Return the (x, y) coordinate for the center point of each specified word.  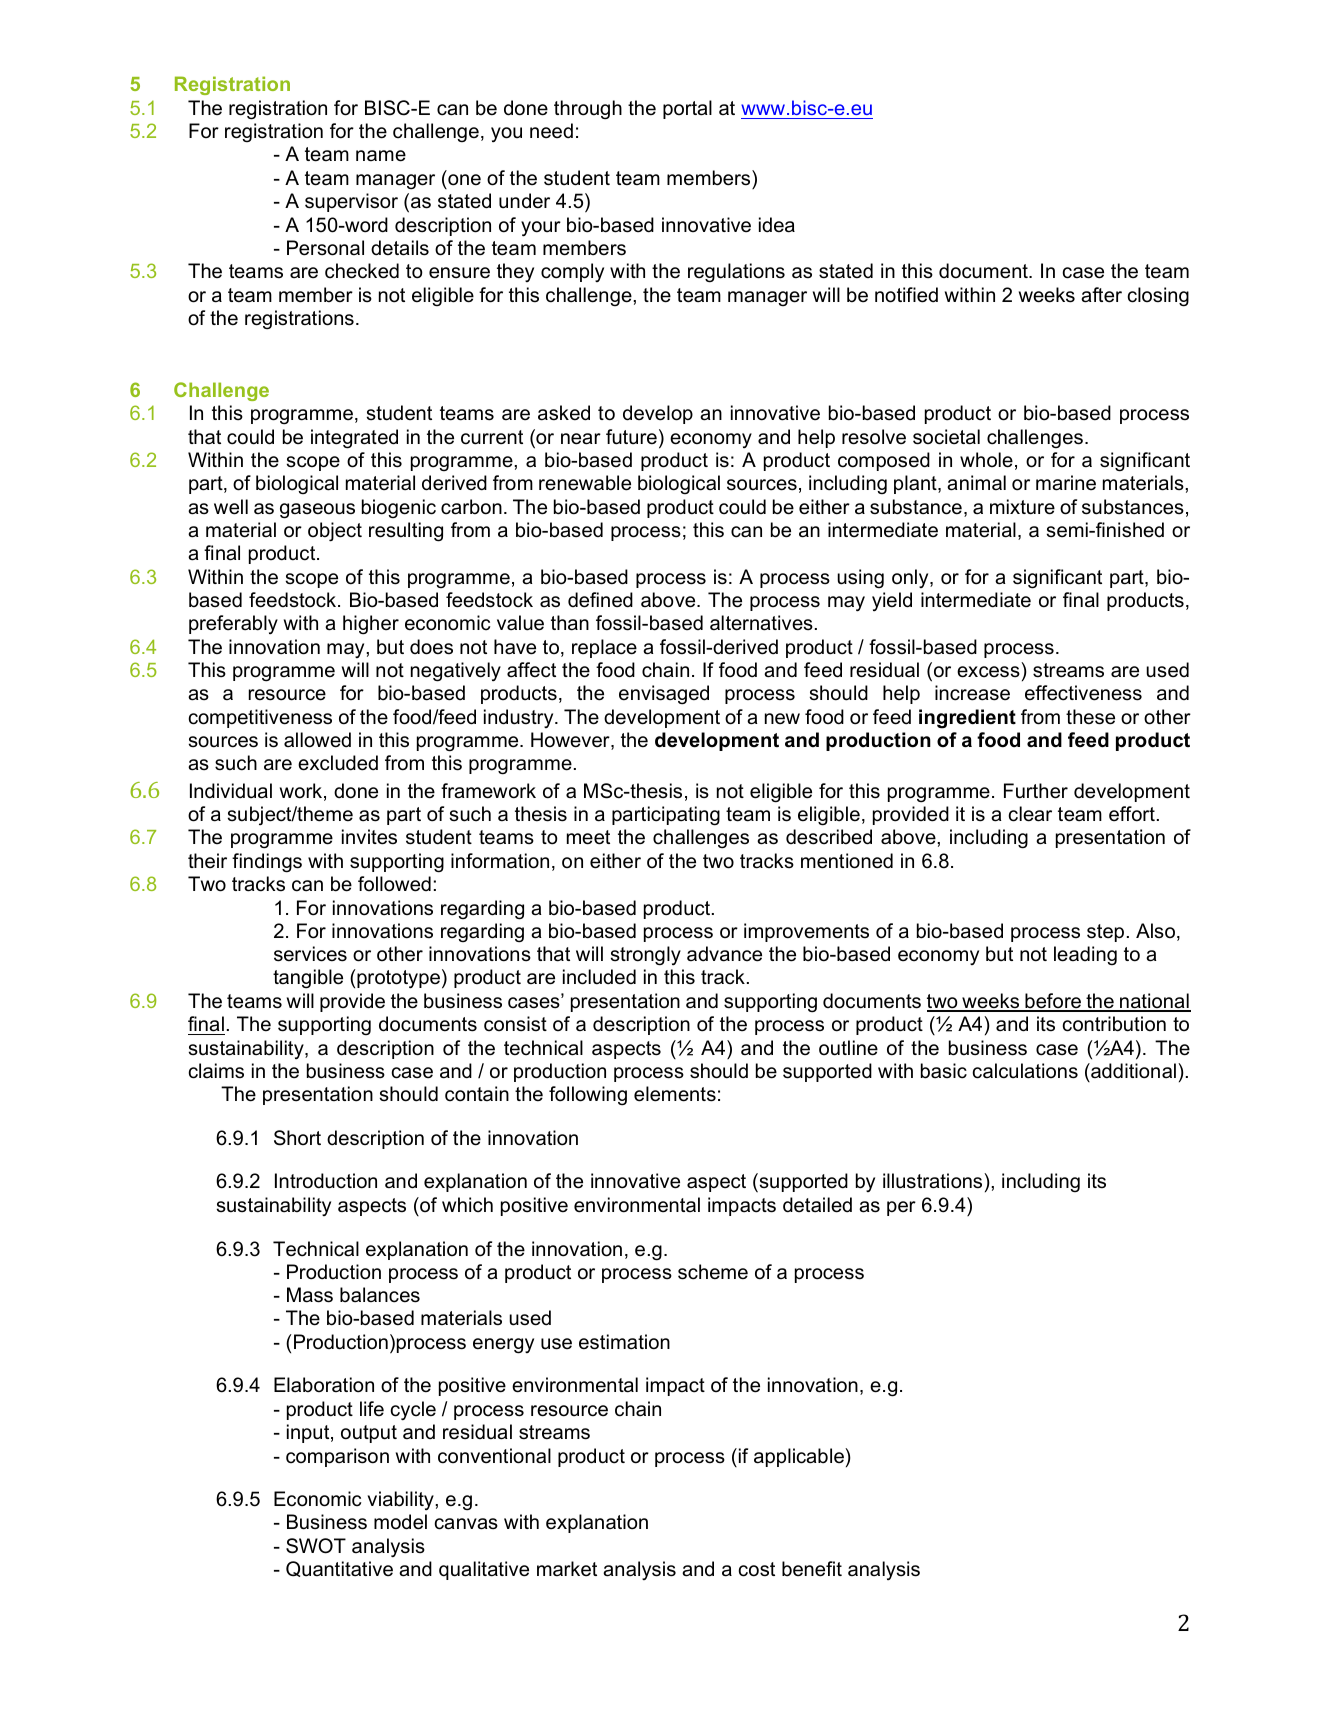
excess (988, 672)
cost (757, 1569)
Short (297, 1138)
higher (371, 625)
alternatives (761, 623)
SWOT (316, 1546)
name (381, 156)
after (1101, 295)
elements (675, 1094)
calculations (1025, 1071)
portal (687, 109)
